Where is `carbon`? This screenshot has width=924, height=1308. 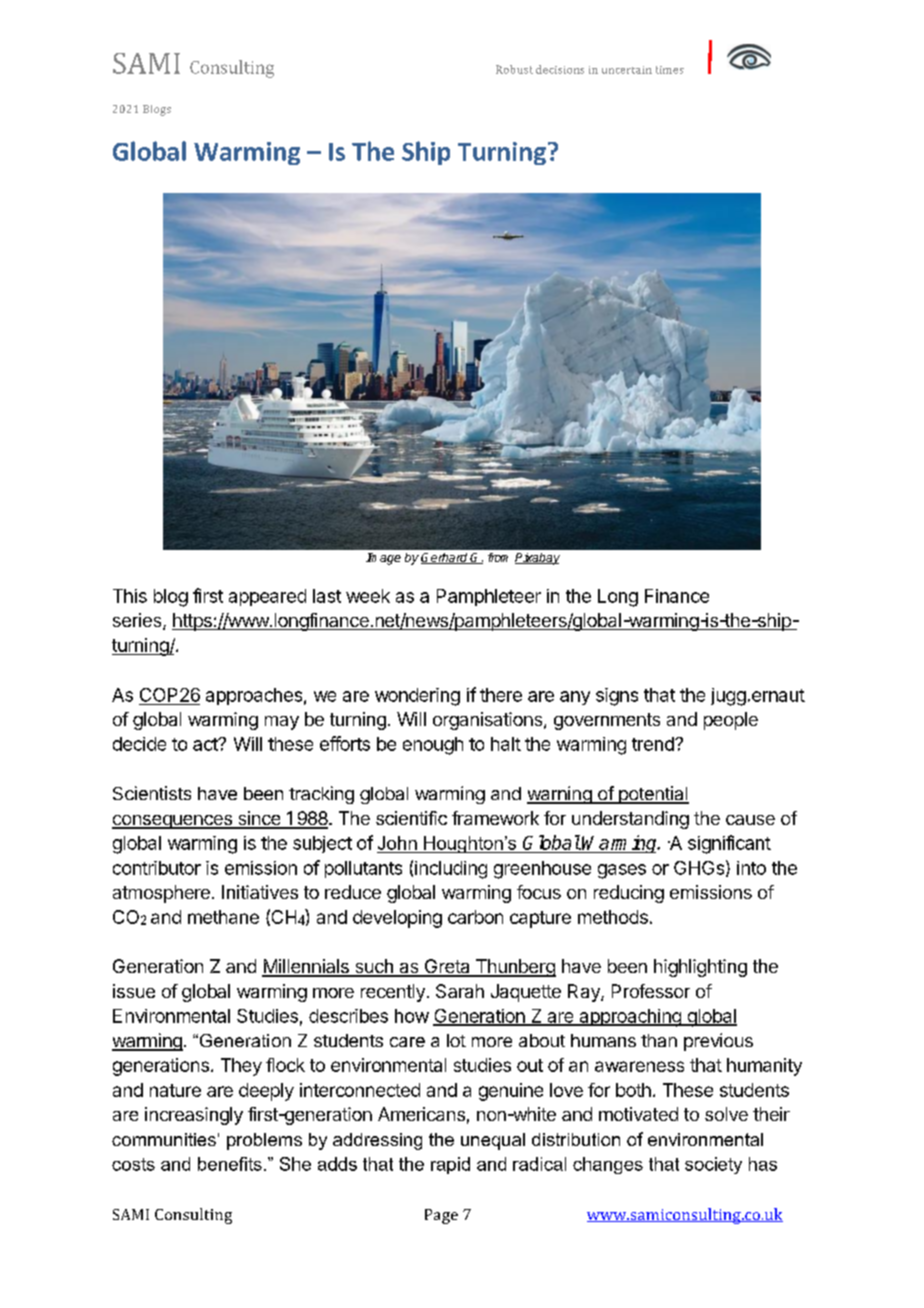
carbon is located at coordinates (475, 917).
